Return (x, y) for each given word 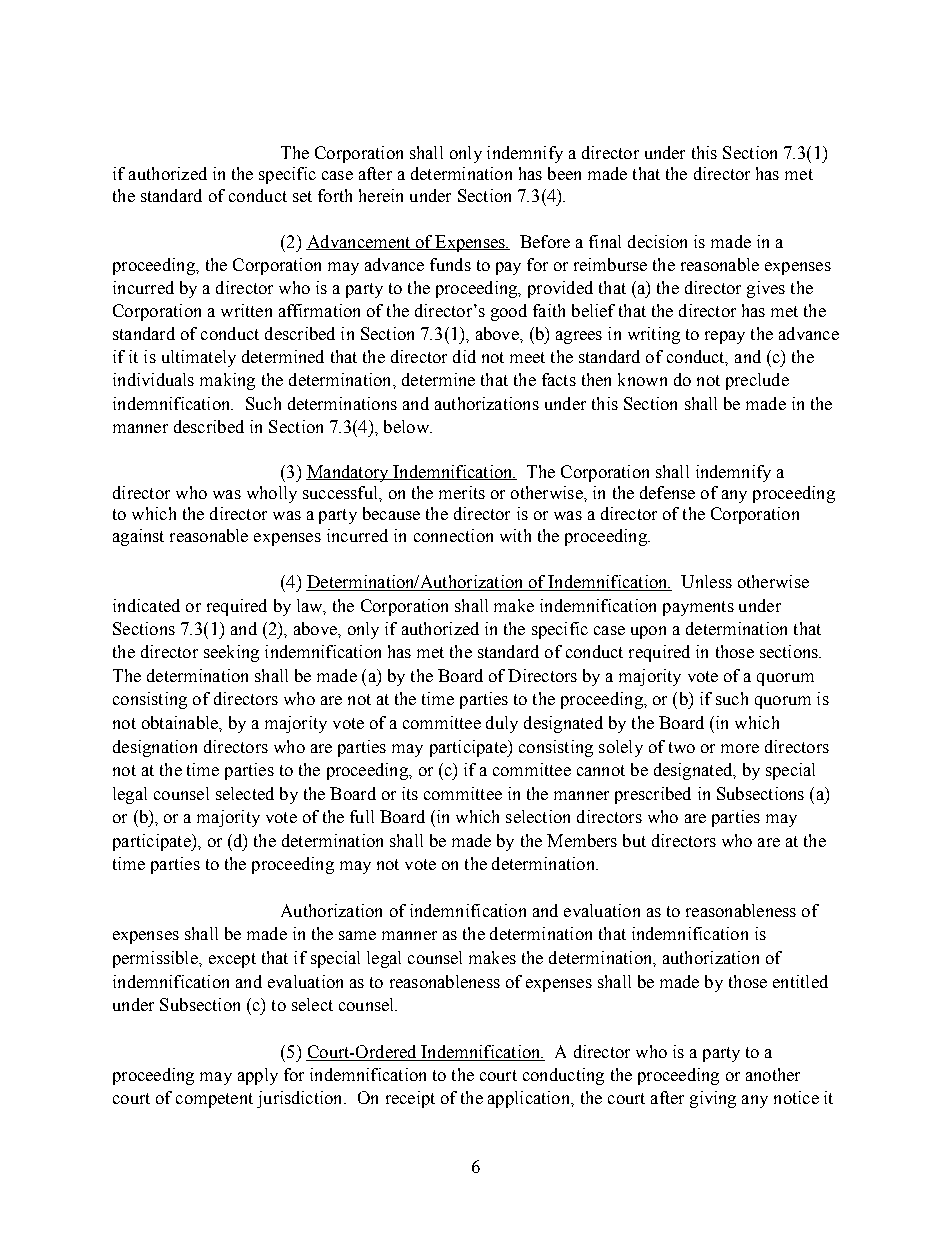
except (232, 960)
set (302, 196)
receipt (410, 1099)
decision (657, 241)
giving (713, 1099)
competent (214, 1100)
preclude (757, 381)
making (227, 381)
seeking (231, 653)
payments (698, 608)
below (407, 426)
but (634, 840)
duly (502, 724)
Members (582, 840)
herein (381, 195)
